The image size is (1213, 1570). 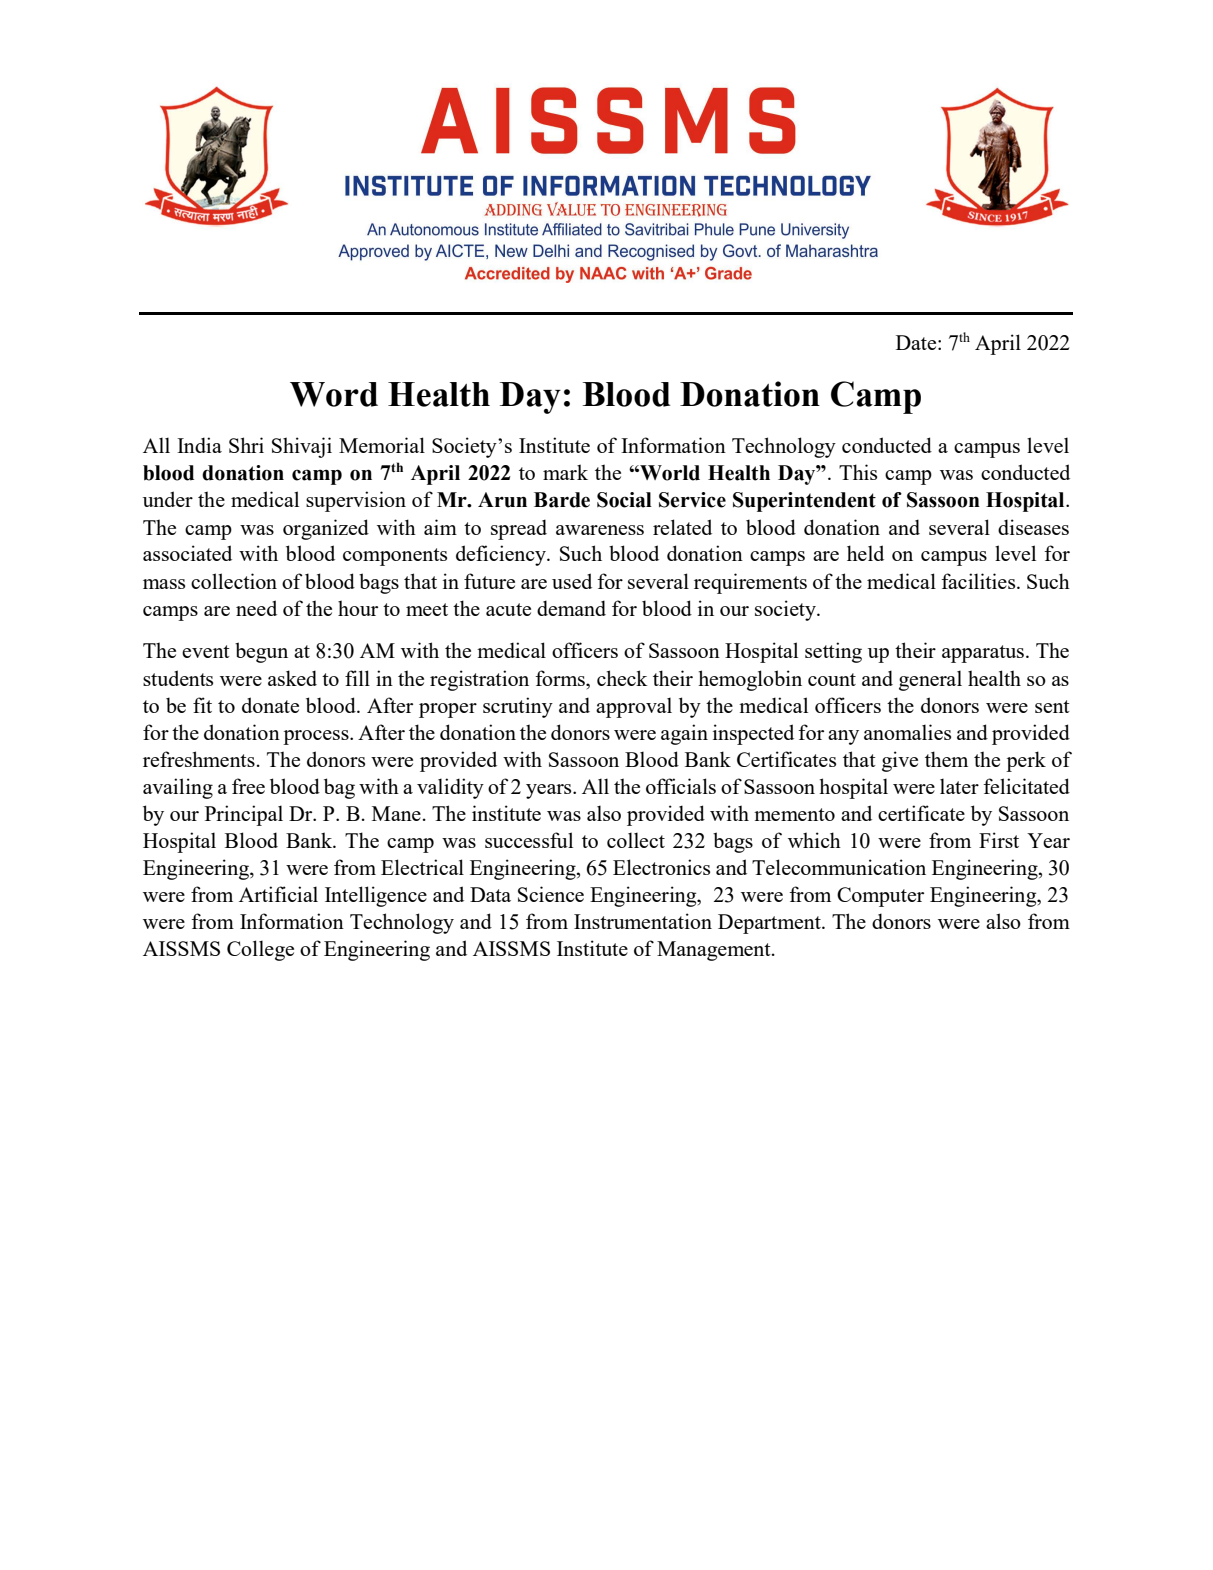 I want to click on Principal, so click(x=244, y=815).
